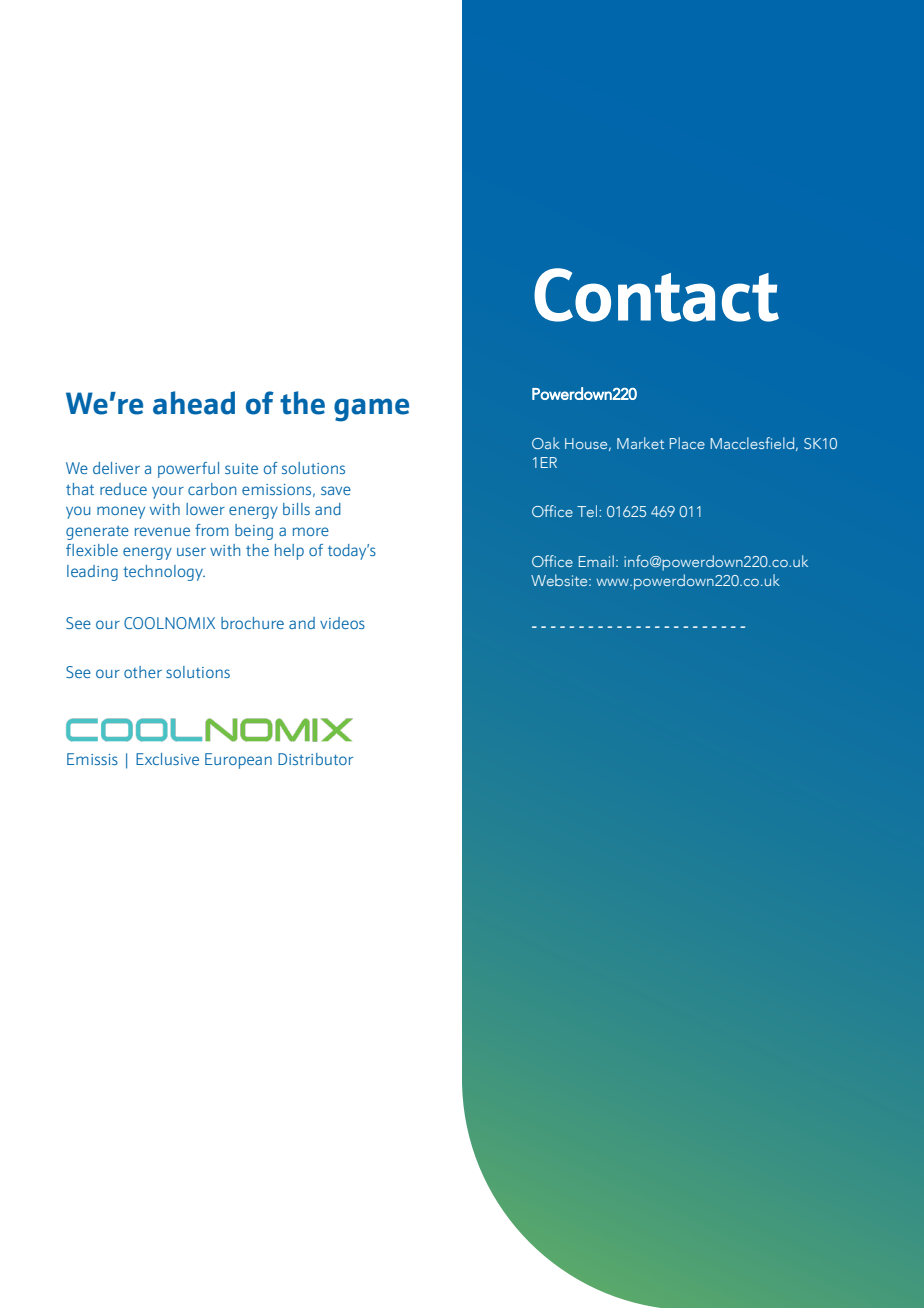 The image size is (924, 1308). Describe the element at coordinates (167, 759) in the screenshot. I see `Exclusive` at that location.
